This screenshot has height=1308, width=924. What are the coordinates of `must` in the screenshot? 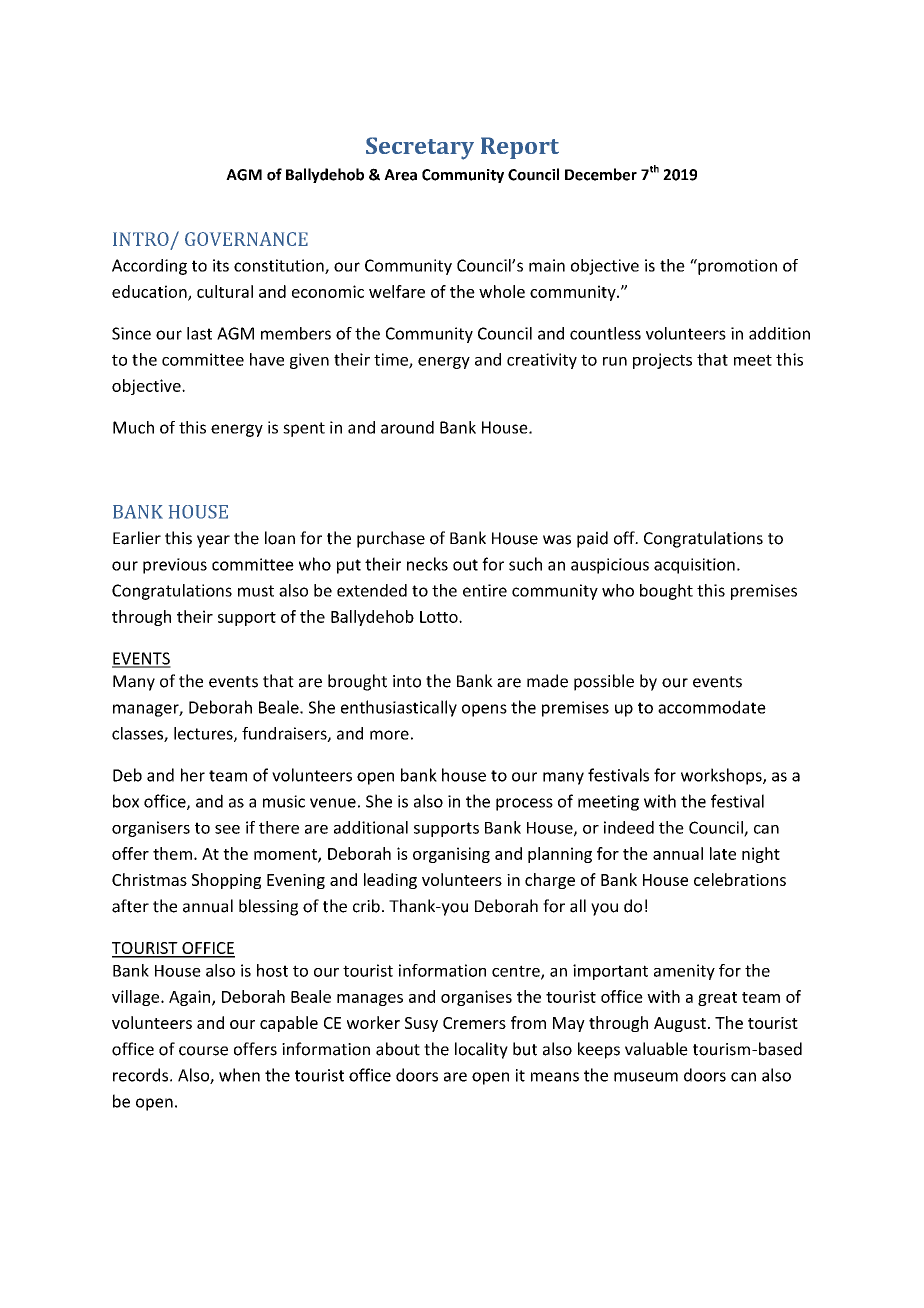 It's located at (256, 591).
